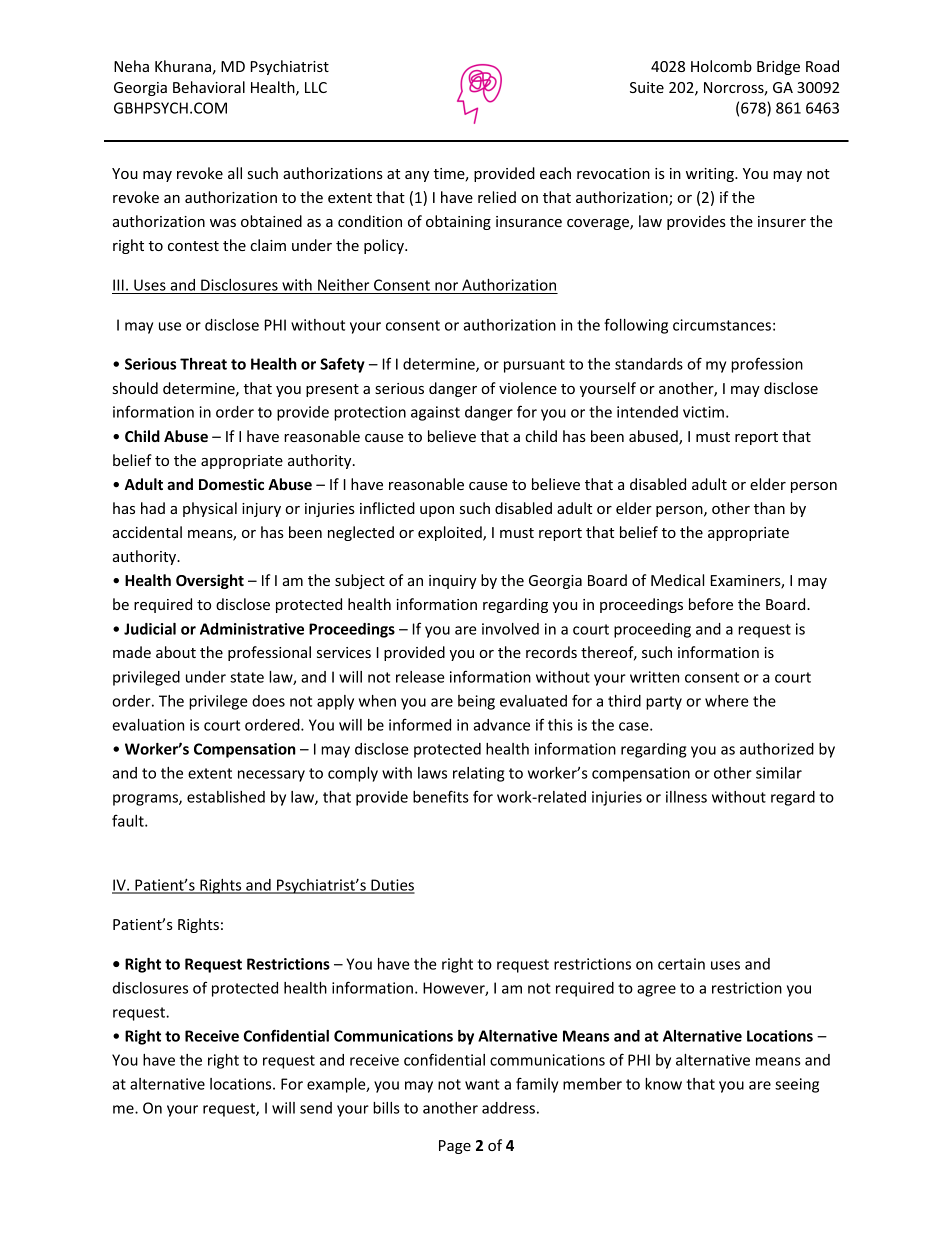 The image size is (952, 1233). What do you see at coordinates (711, 604) in the image?
I see `before` at bounding box center [711, 604].
